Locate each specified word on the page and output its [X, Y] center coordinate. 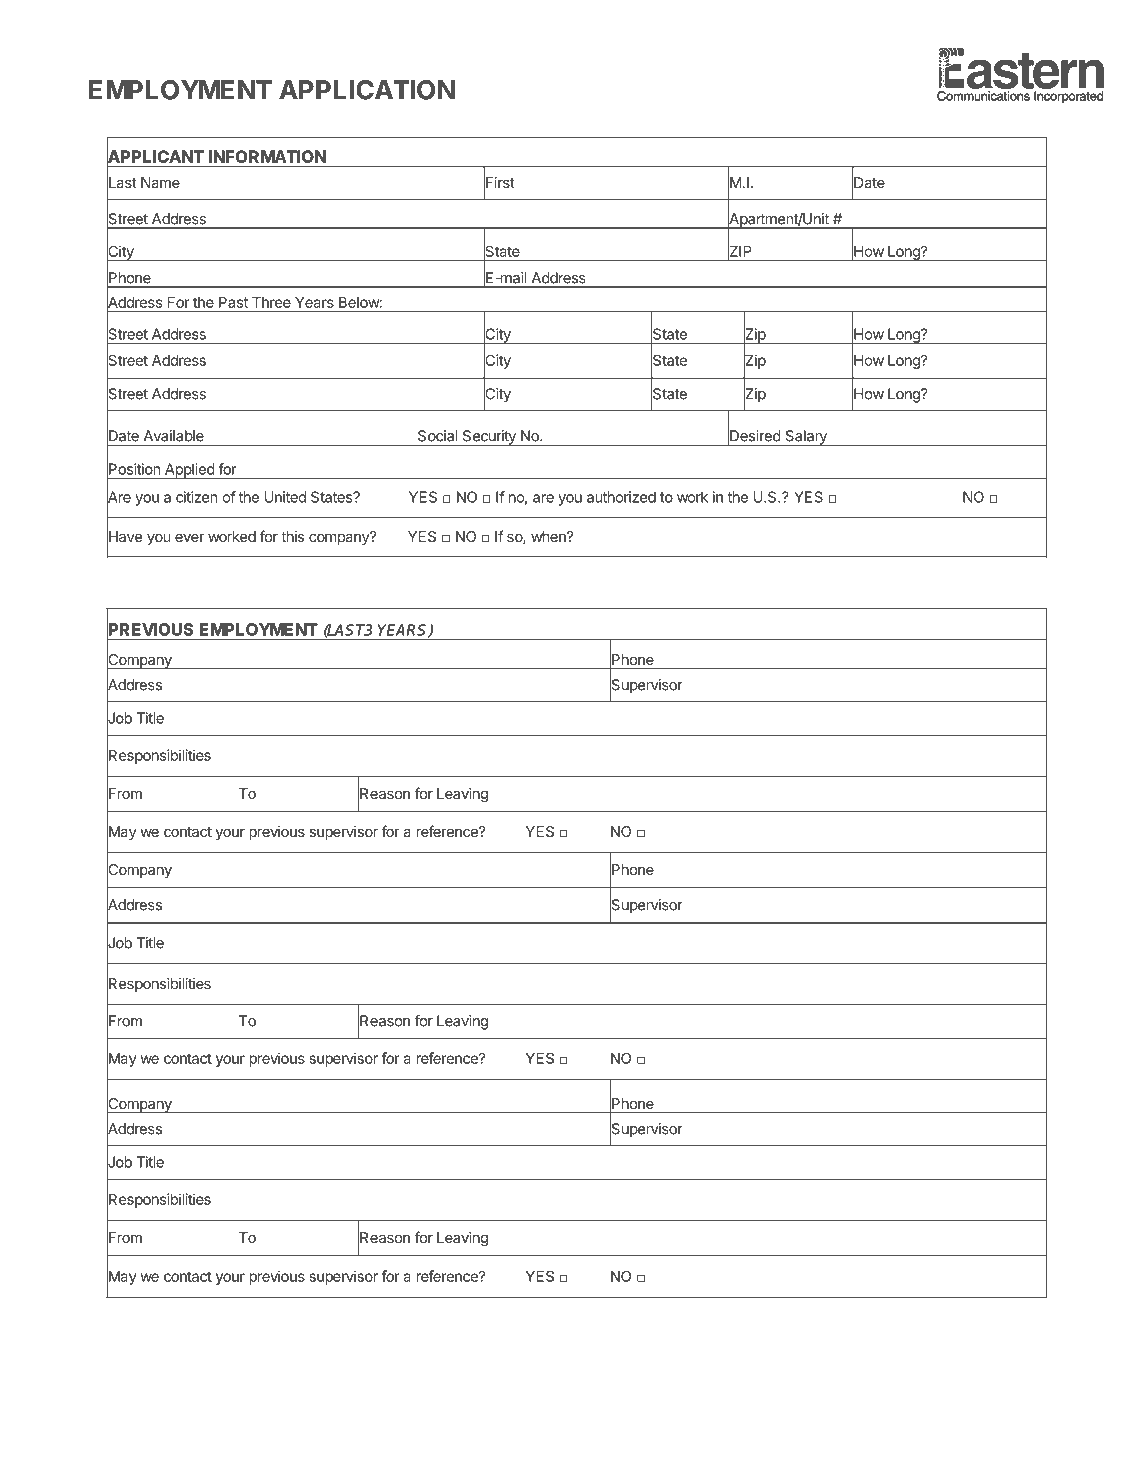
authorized [621, 497]
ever [190, 537]
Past [233, 302]
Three [271, 302]
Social [437, 436]
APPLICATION [367, 90]
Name [160, 182]
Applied [189, 471]
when [549, 536]
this [292, 536]
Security [489, 438]
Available [174, 436]
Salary [806, 438]
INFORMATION [267, 156]
